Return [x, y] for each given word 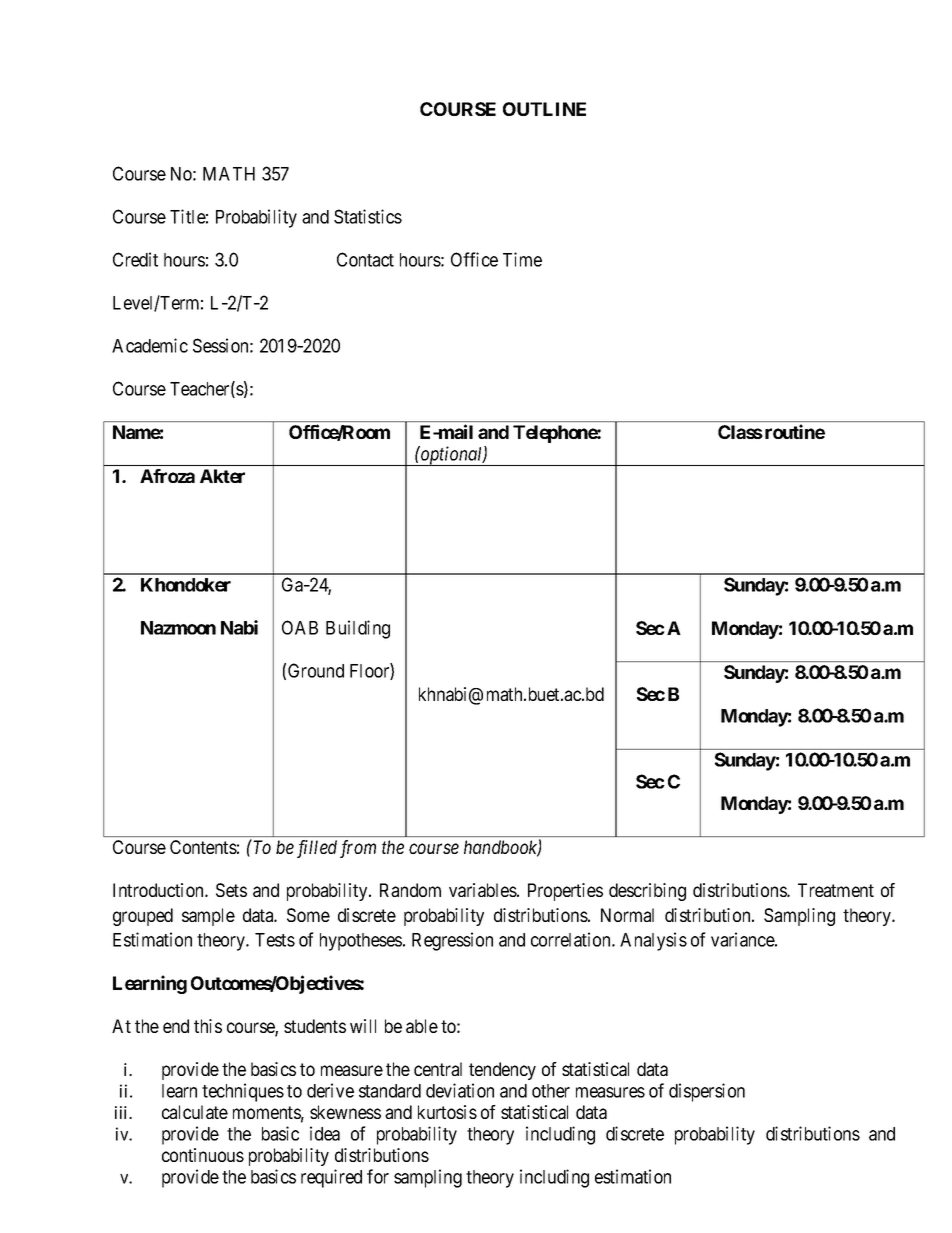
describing [647, 892]
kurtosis [447, 1112]
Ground [316, 670]
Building [358, 629]
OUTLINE [544, 109]
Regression [452, 941]
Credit [135, 259]
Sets [231, 890]
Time [522, 259]
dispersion [707, 1092]
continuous [203, 1155]
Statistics [368, 216]
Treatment [836, 890]
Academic [150, 345]
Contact [365, 259]
